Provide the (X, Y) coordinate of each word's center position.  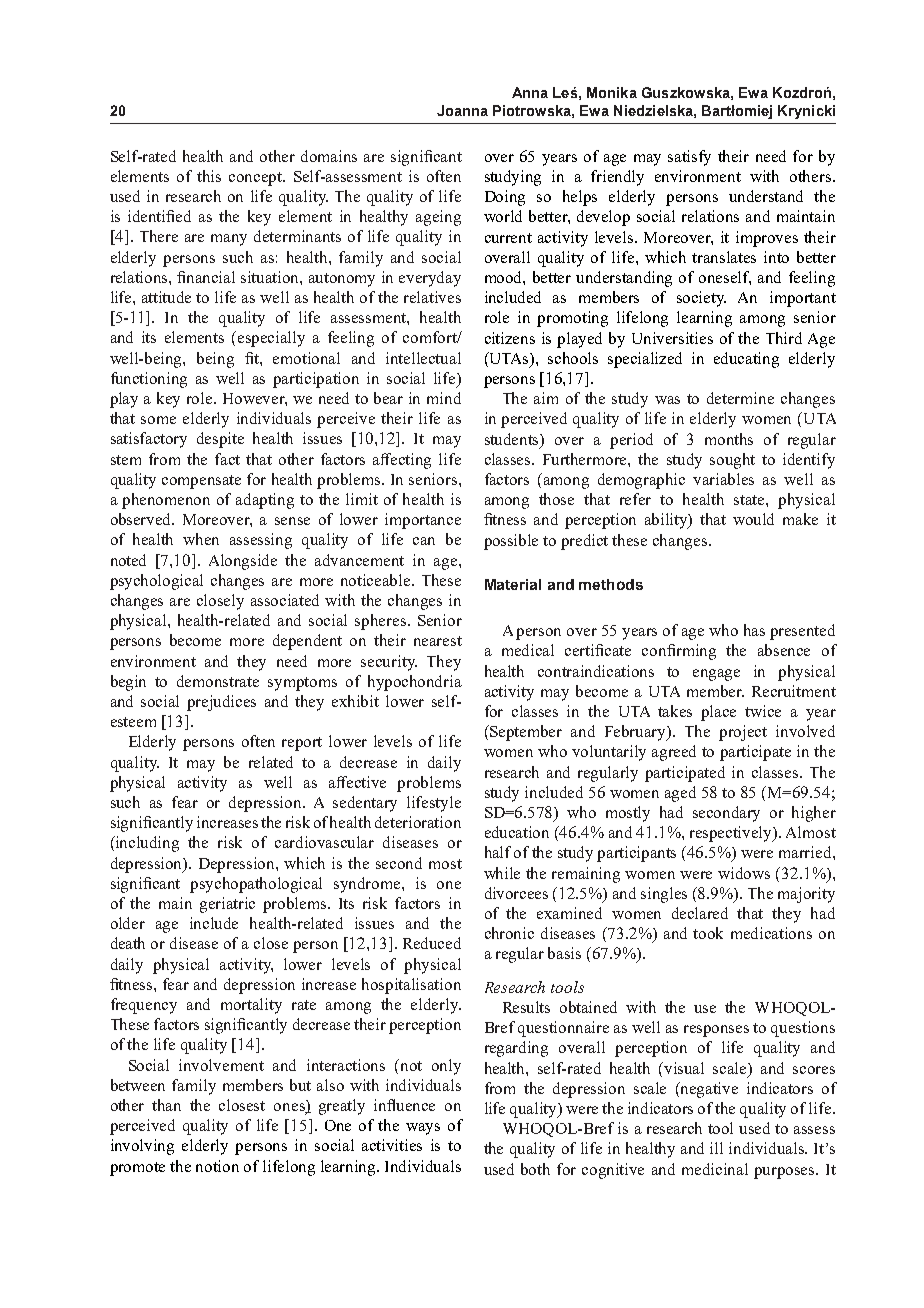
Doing (505, 198)
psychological (156, 582)
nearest (438, 641)
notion (217, 1166)
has (754, 630)
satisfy (689, 158)
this (209, 176)
